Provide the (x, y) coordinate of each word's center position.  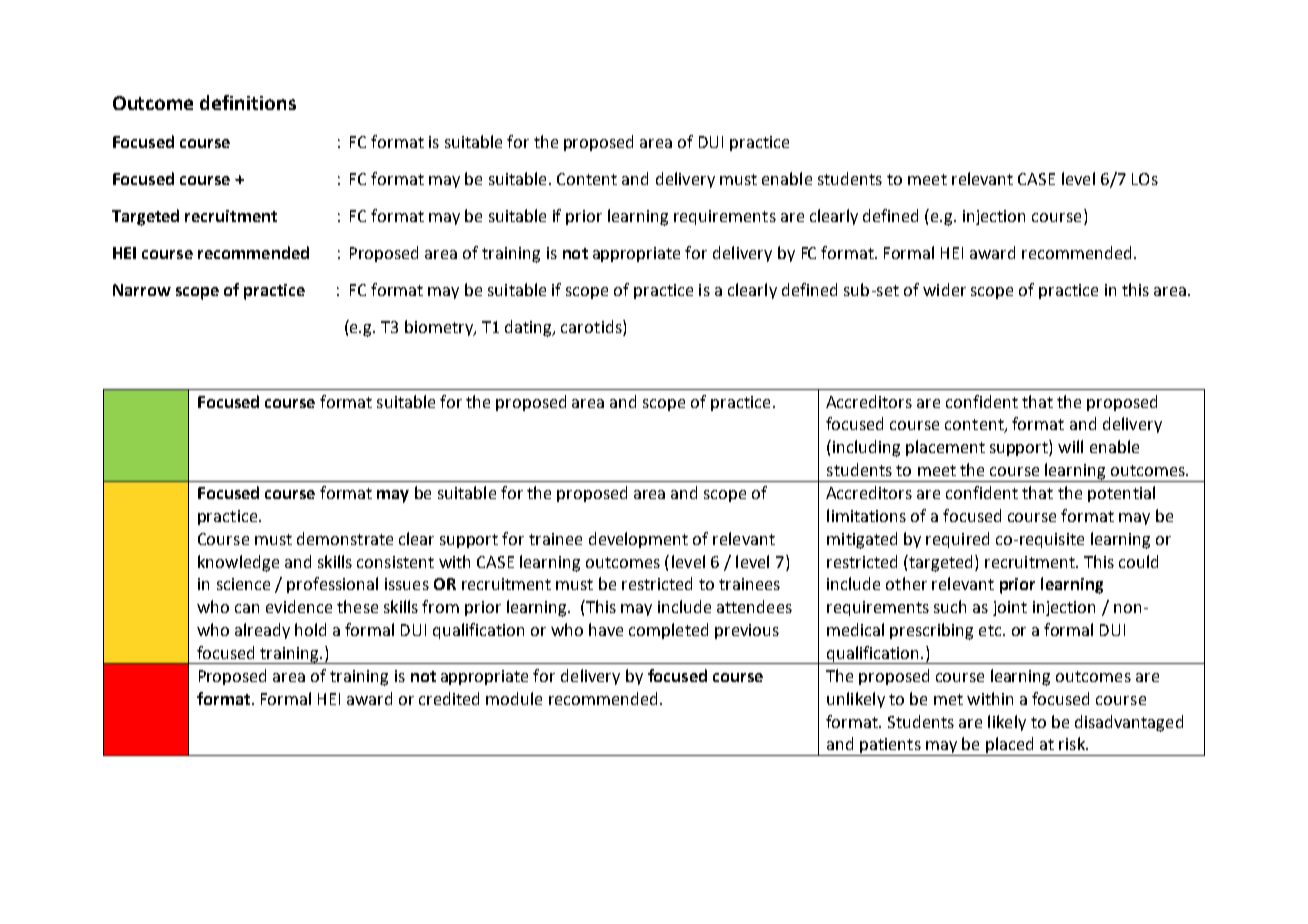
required (957, 540)
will (1070, 446)
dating (529, 328)
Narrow (142, 290)
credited (449, 698)
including (866, 448)
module (514, 698)
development (638, 540)
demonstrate (345, 538)
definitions (248, 102)
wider (944, 289)
